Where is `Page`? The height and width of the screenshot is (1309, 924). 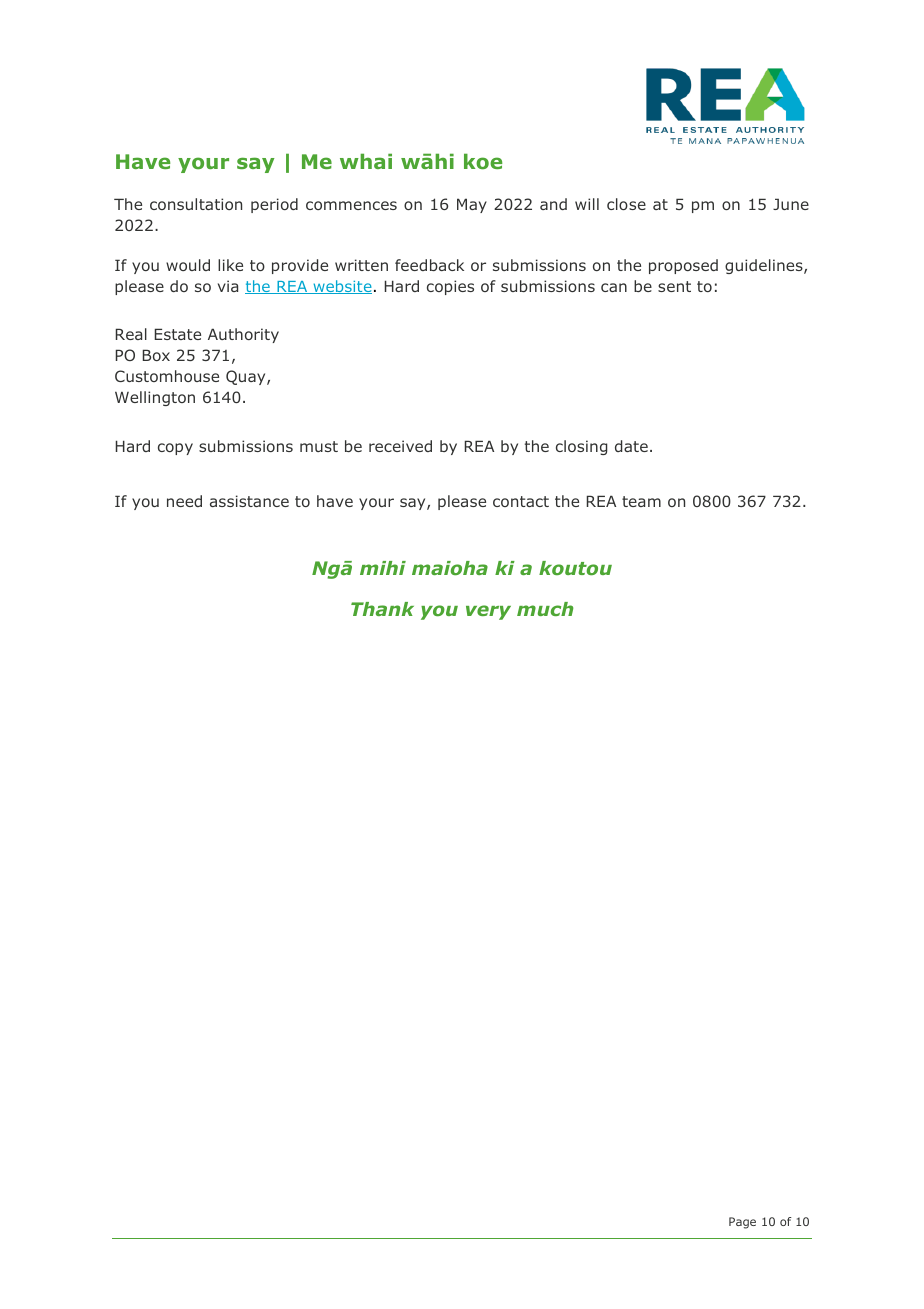 Page is located at coordinates (742, 1223).
